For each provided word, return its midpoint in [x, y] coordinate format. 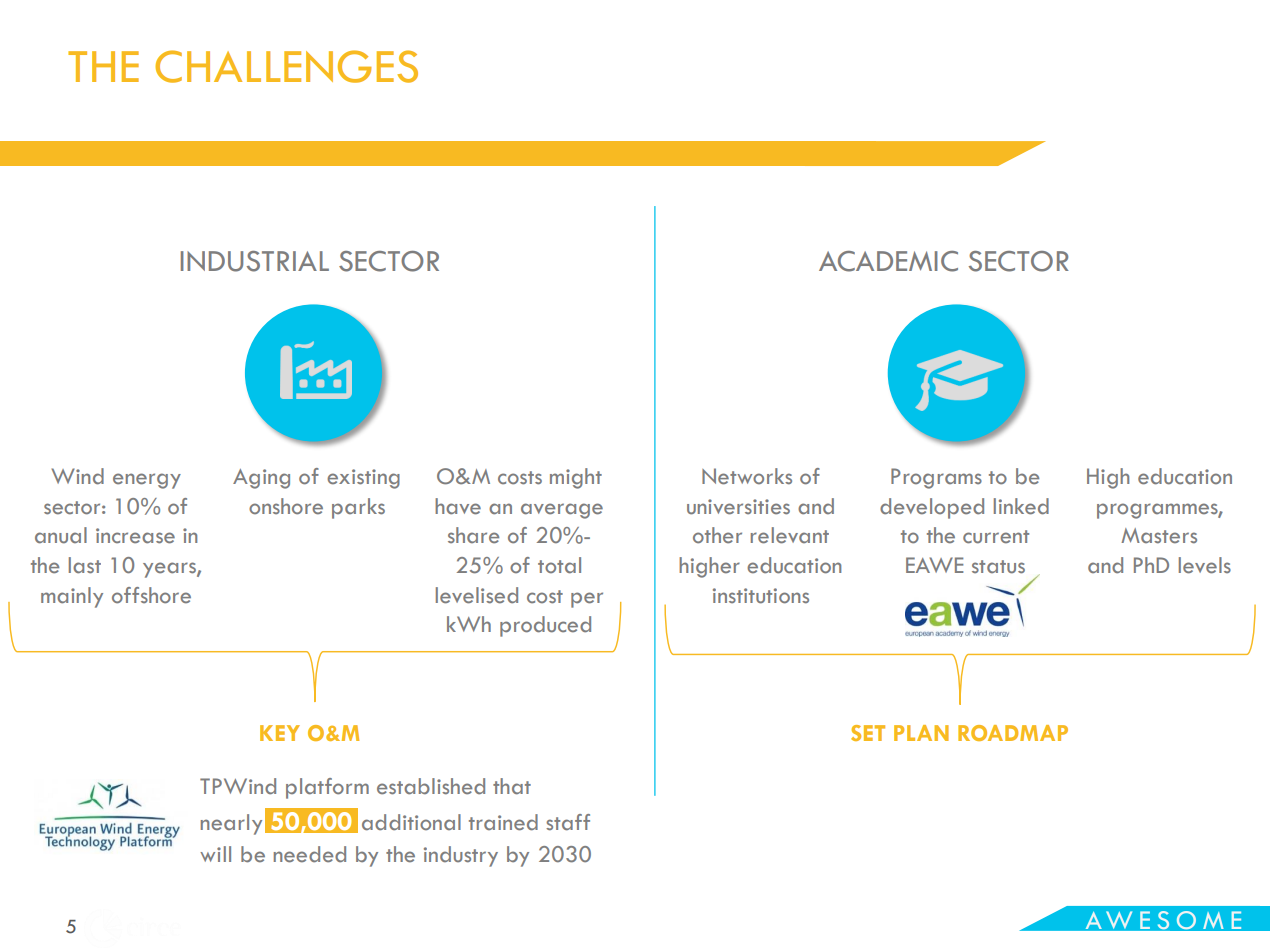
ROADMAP [1013, 733]
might [576, 478]
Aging [261, 479]
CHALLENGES [286, 66]
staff [568, 822]
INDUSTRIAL [255, 261]
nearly [231, 824]
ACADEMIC [888, 261]
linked [1021, 506]
